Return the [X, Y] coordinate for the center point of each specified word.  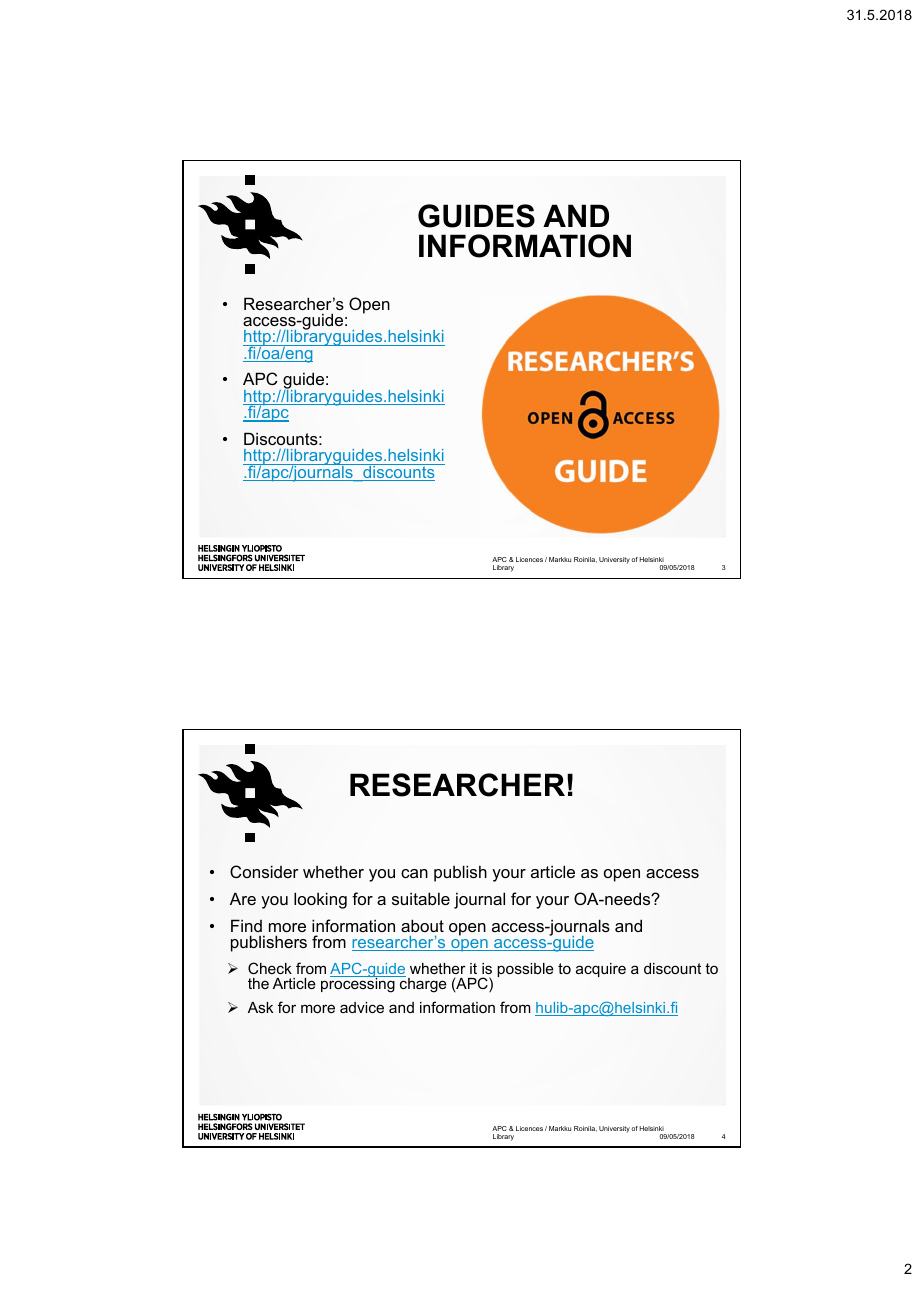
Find [246, 925]
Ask [260, 1007]
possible [525, 970]
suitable [421, 898]
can [414, 873]
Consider [264, 871]
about [422, 925]
